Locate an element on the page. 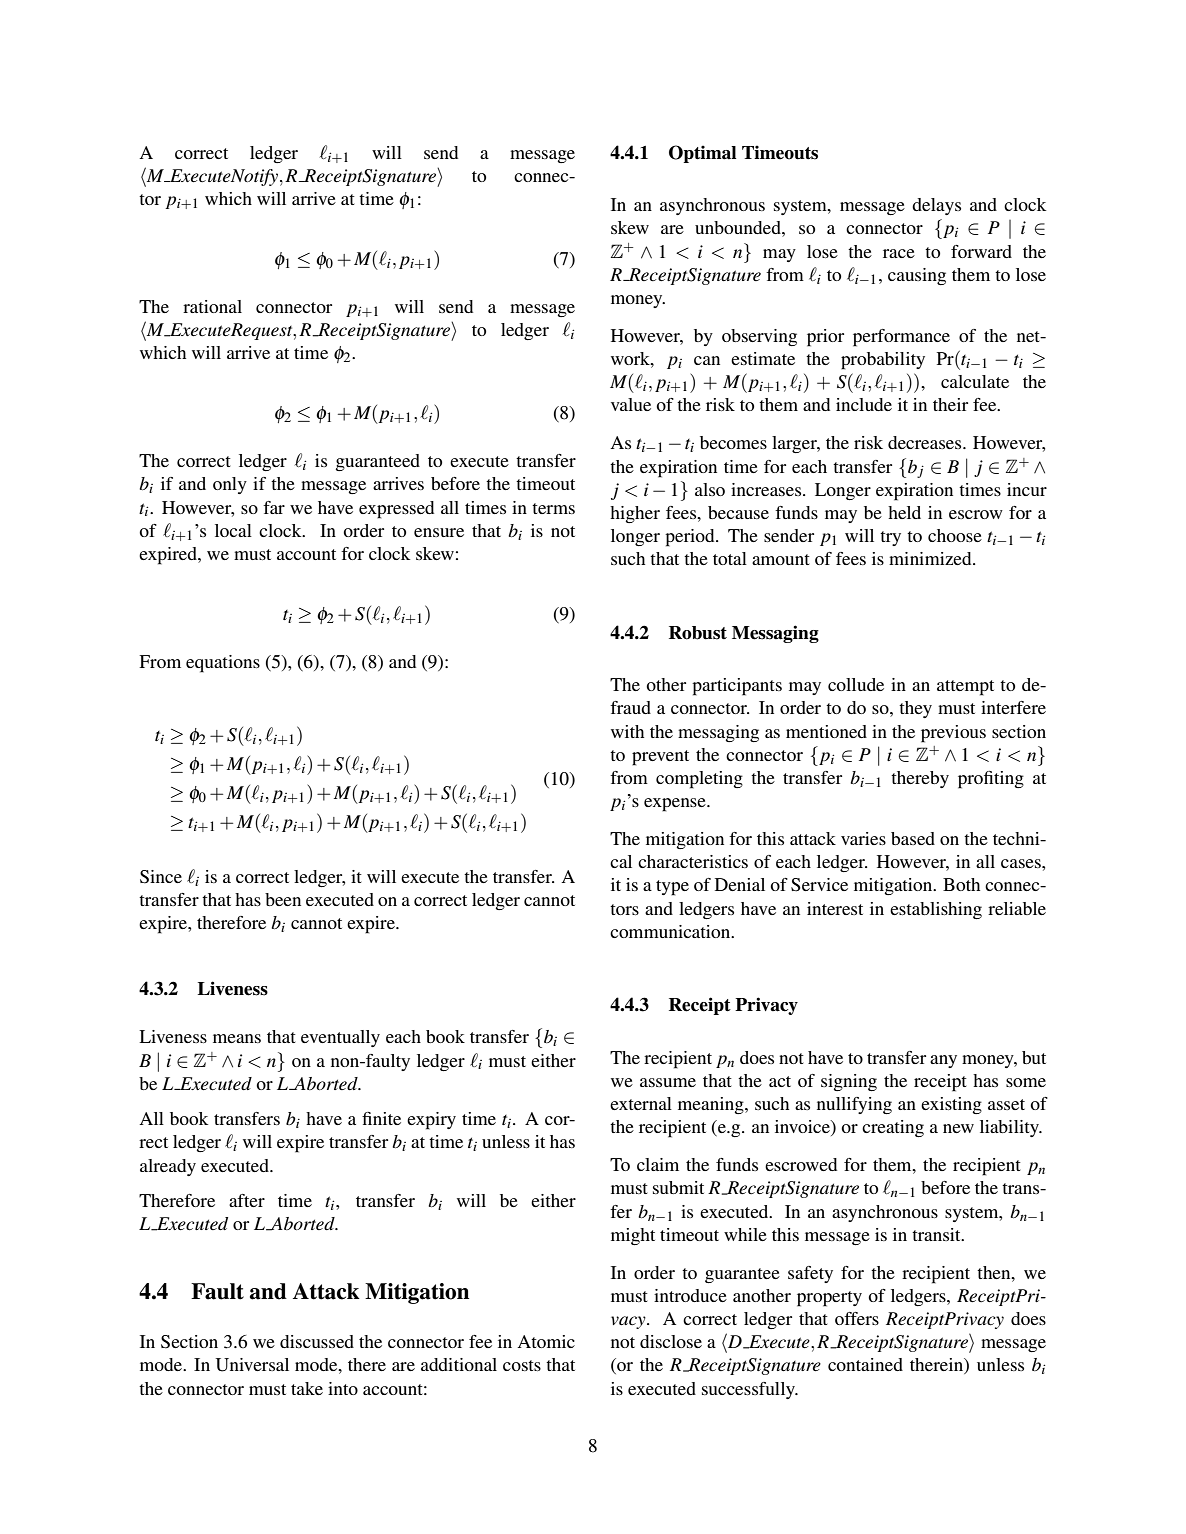 The height and width of the image is (1534, 1186). rational is located at coordinates (212, 306).
